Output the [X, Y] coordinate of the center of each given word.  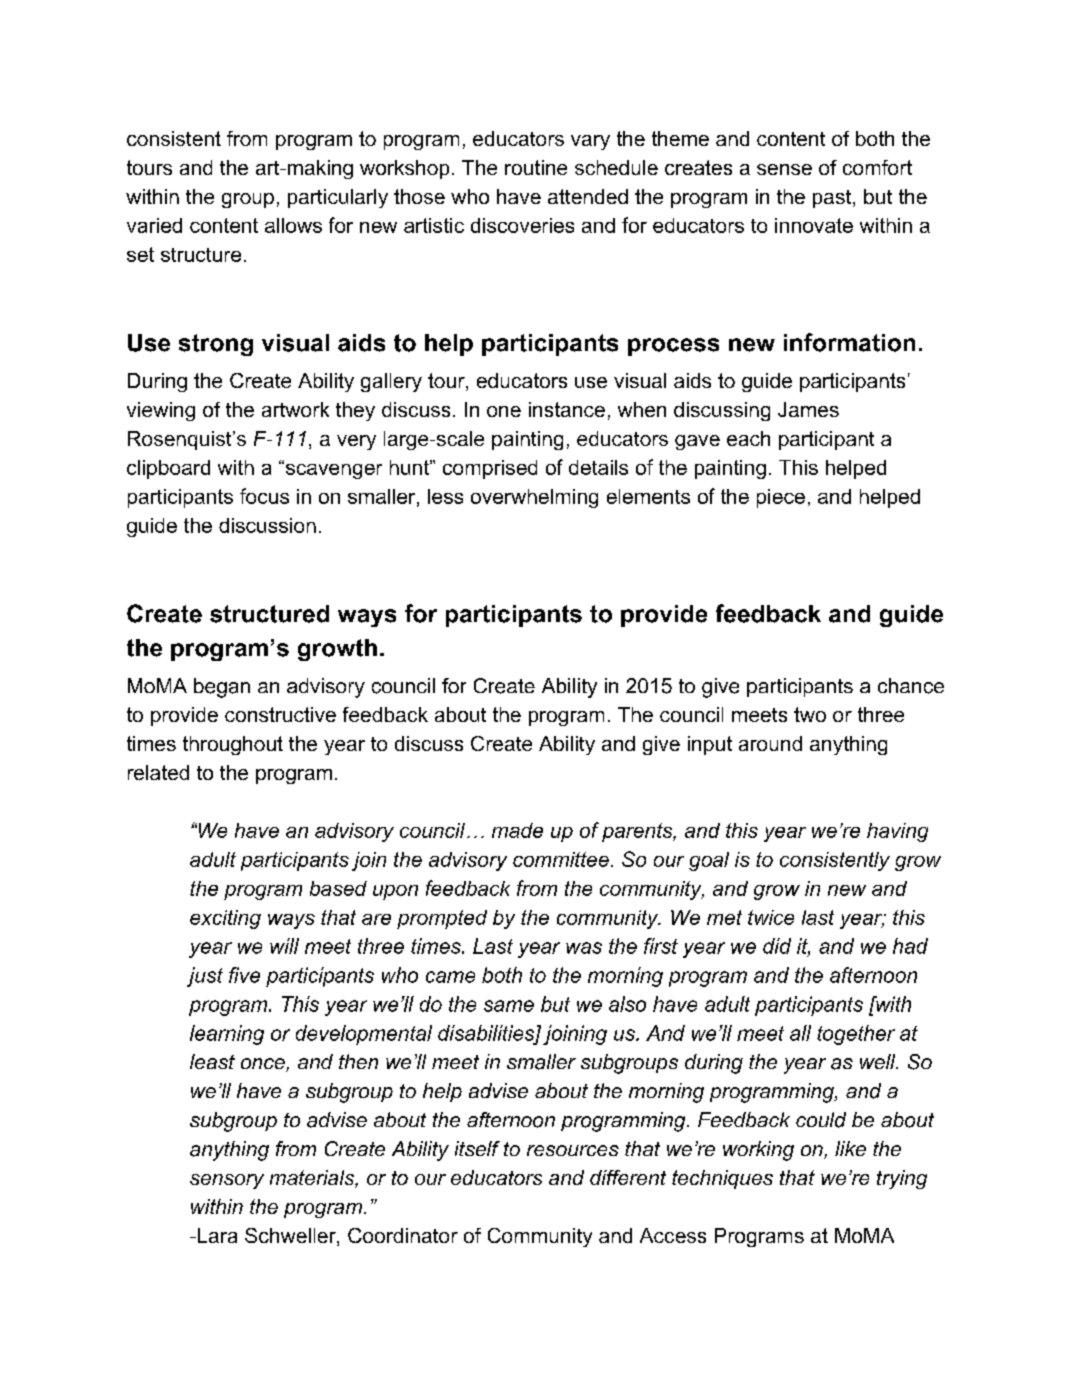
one [504, 411]
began [222, 688]
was [584, 948]
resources [573, 1150]
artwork [295, 409]
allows [293, 225]
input [710, 745]
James [808, 409]
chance [911, 686]
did [777, 946]
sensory [227, 1181]
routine [536, 167]
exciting [225, 919]
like [850, 1148]
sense [784, 169]
